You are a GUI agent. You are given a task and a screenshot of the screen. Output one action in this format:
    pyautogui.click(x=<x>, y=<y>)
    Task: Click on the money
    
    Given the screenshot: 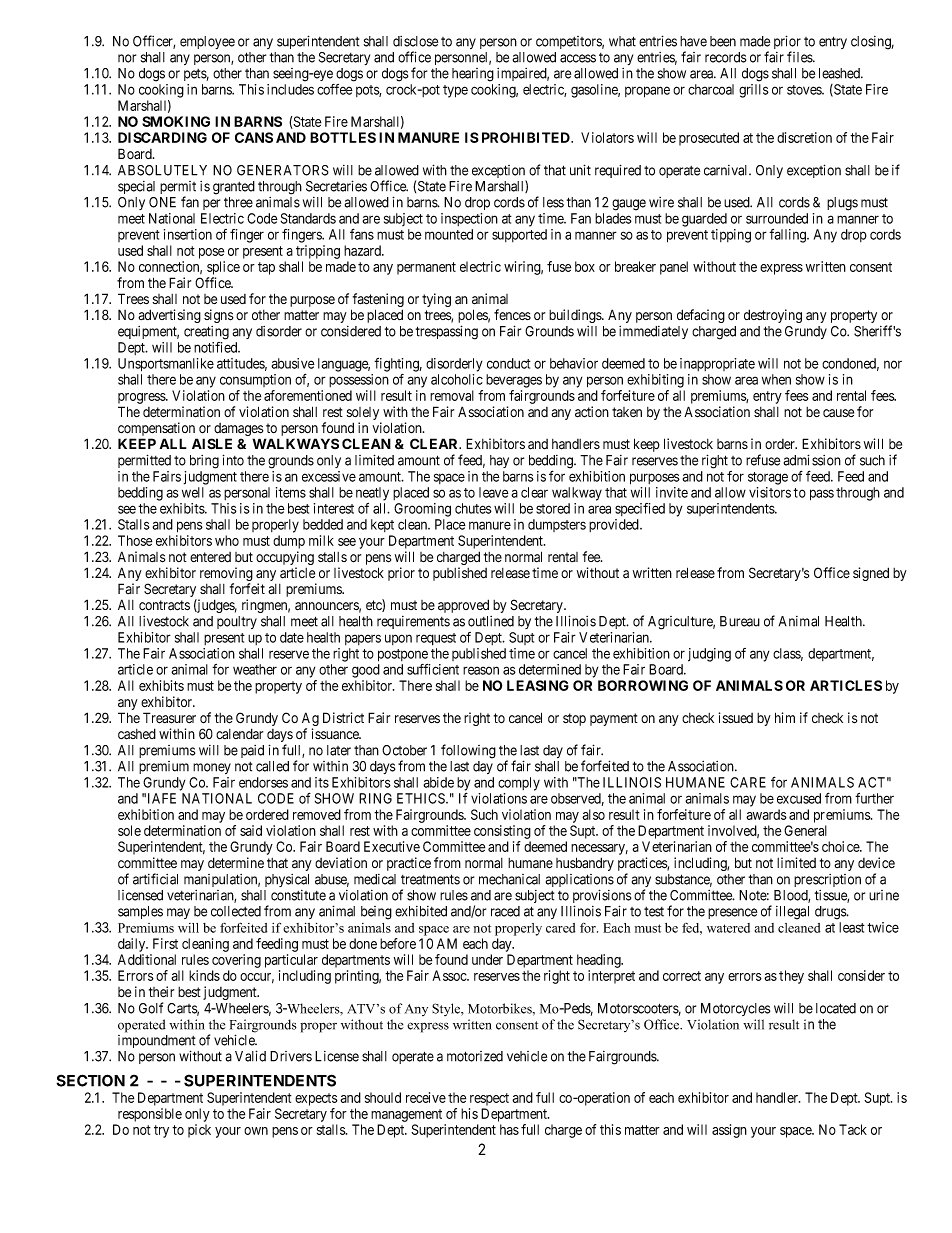 What is the action you would take?
    pyautogui.click(x=212, y=768)
